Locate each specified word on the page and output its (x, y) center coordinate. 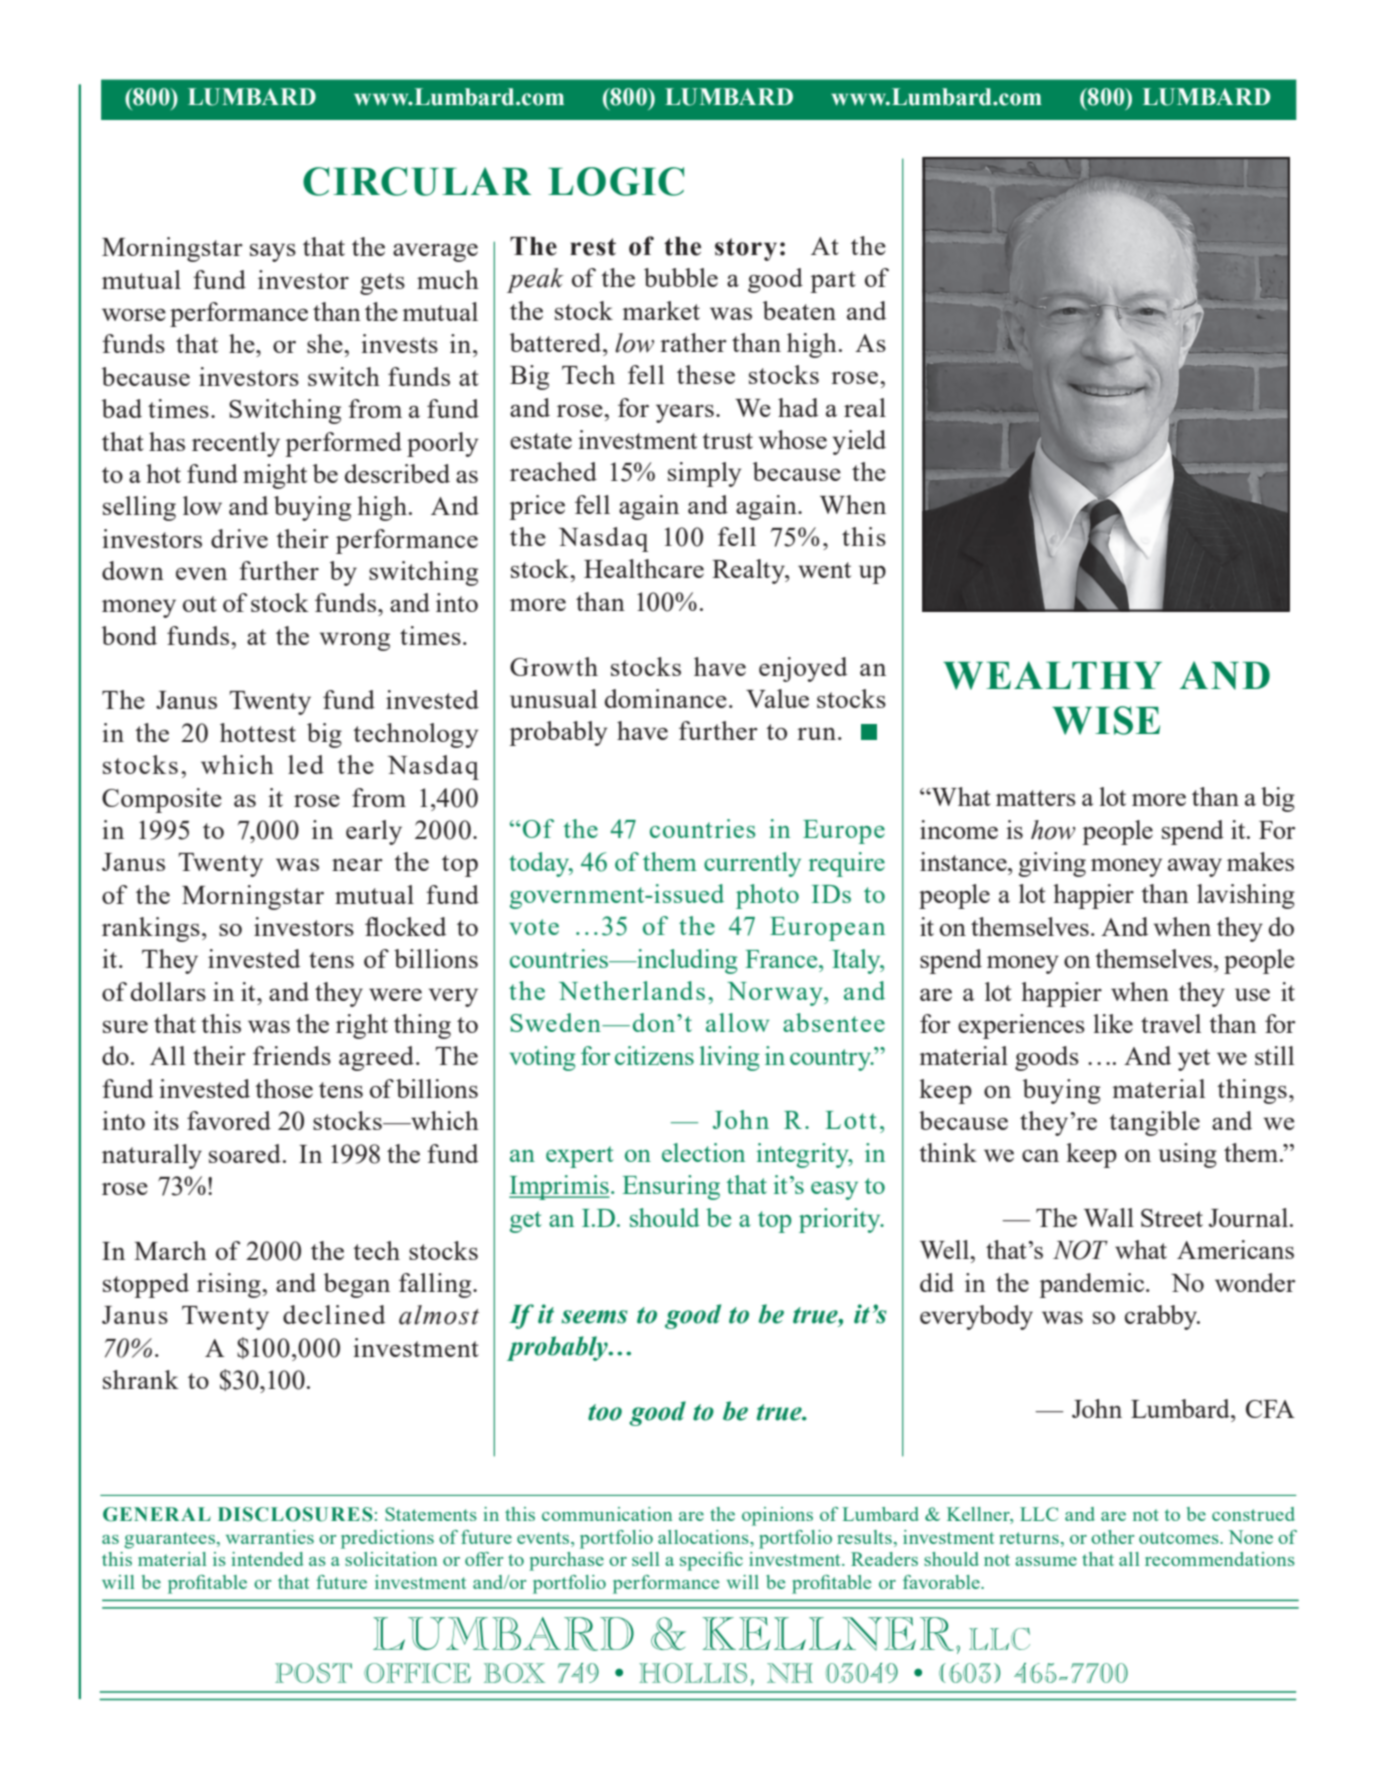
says (273, 252)
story (746, 249)
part (833, 282)
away (1195, 867)
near (357, 864)
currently (752, 864)
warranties (270, 1537)
